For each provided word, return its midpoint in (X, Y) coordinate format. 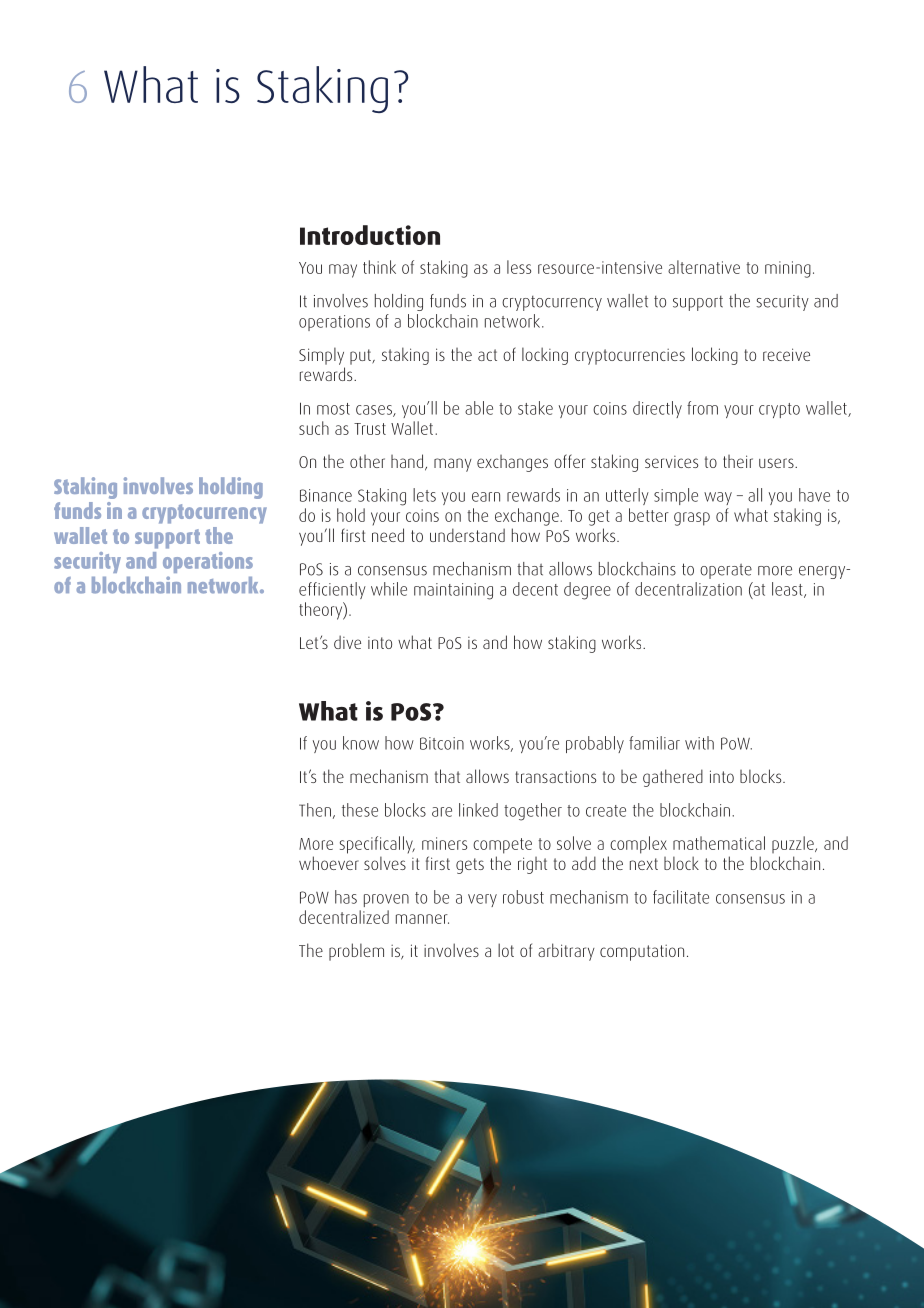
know (361, 743)
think (379, 267)
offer (569, 461)
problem (356, 952)
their (738, 461)
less (519, 267)
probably (595, 744)
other (367, 461)
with (699, 743)
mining (788, 269)
